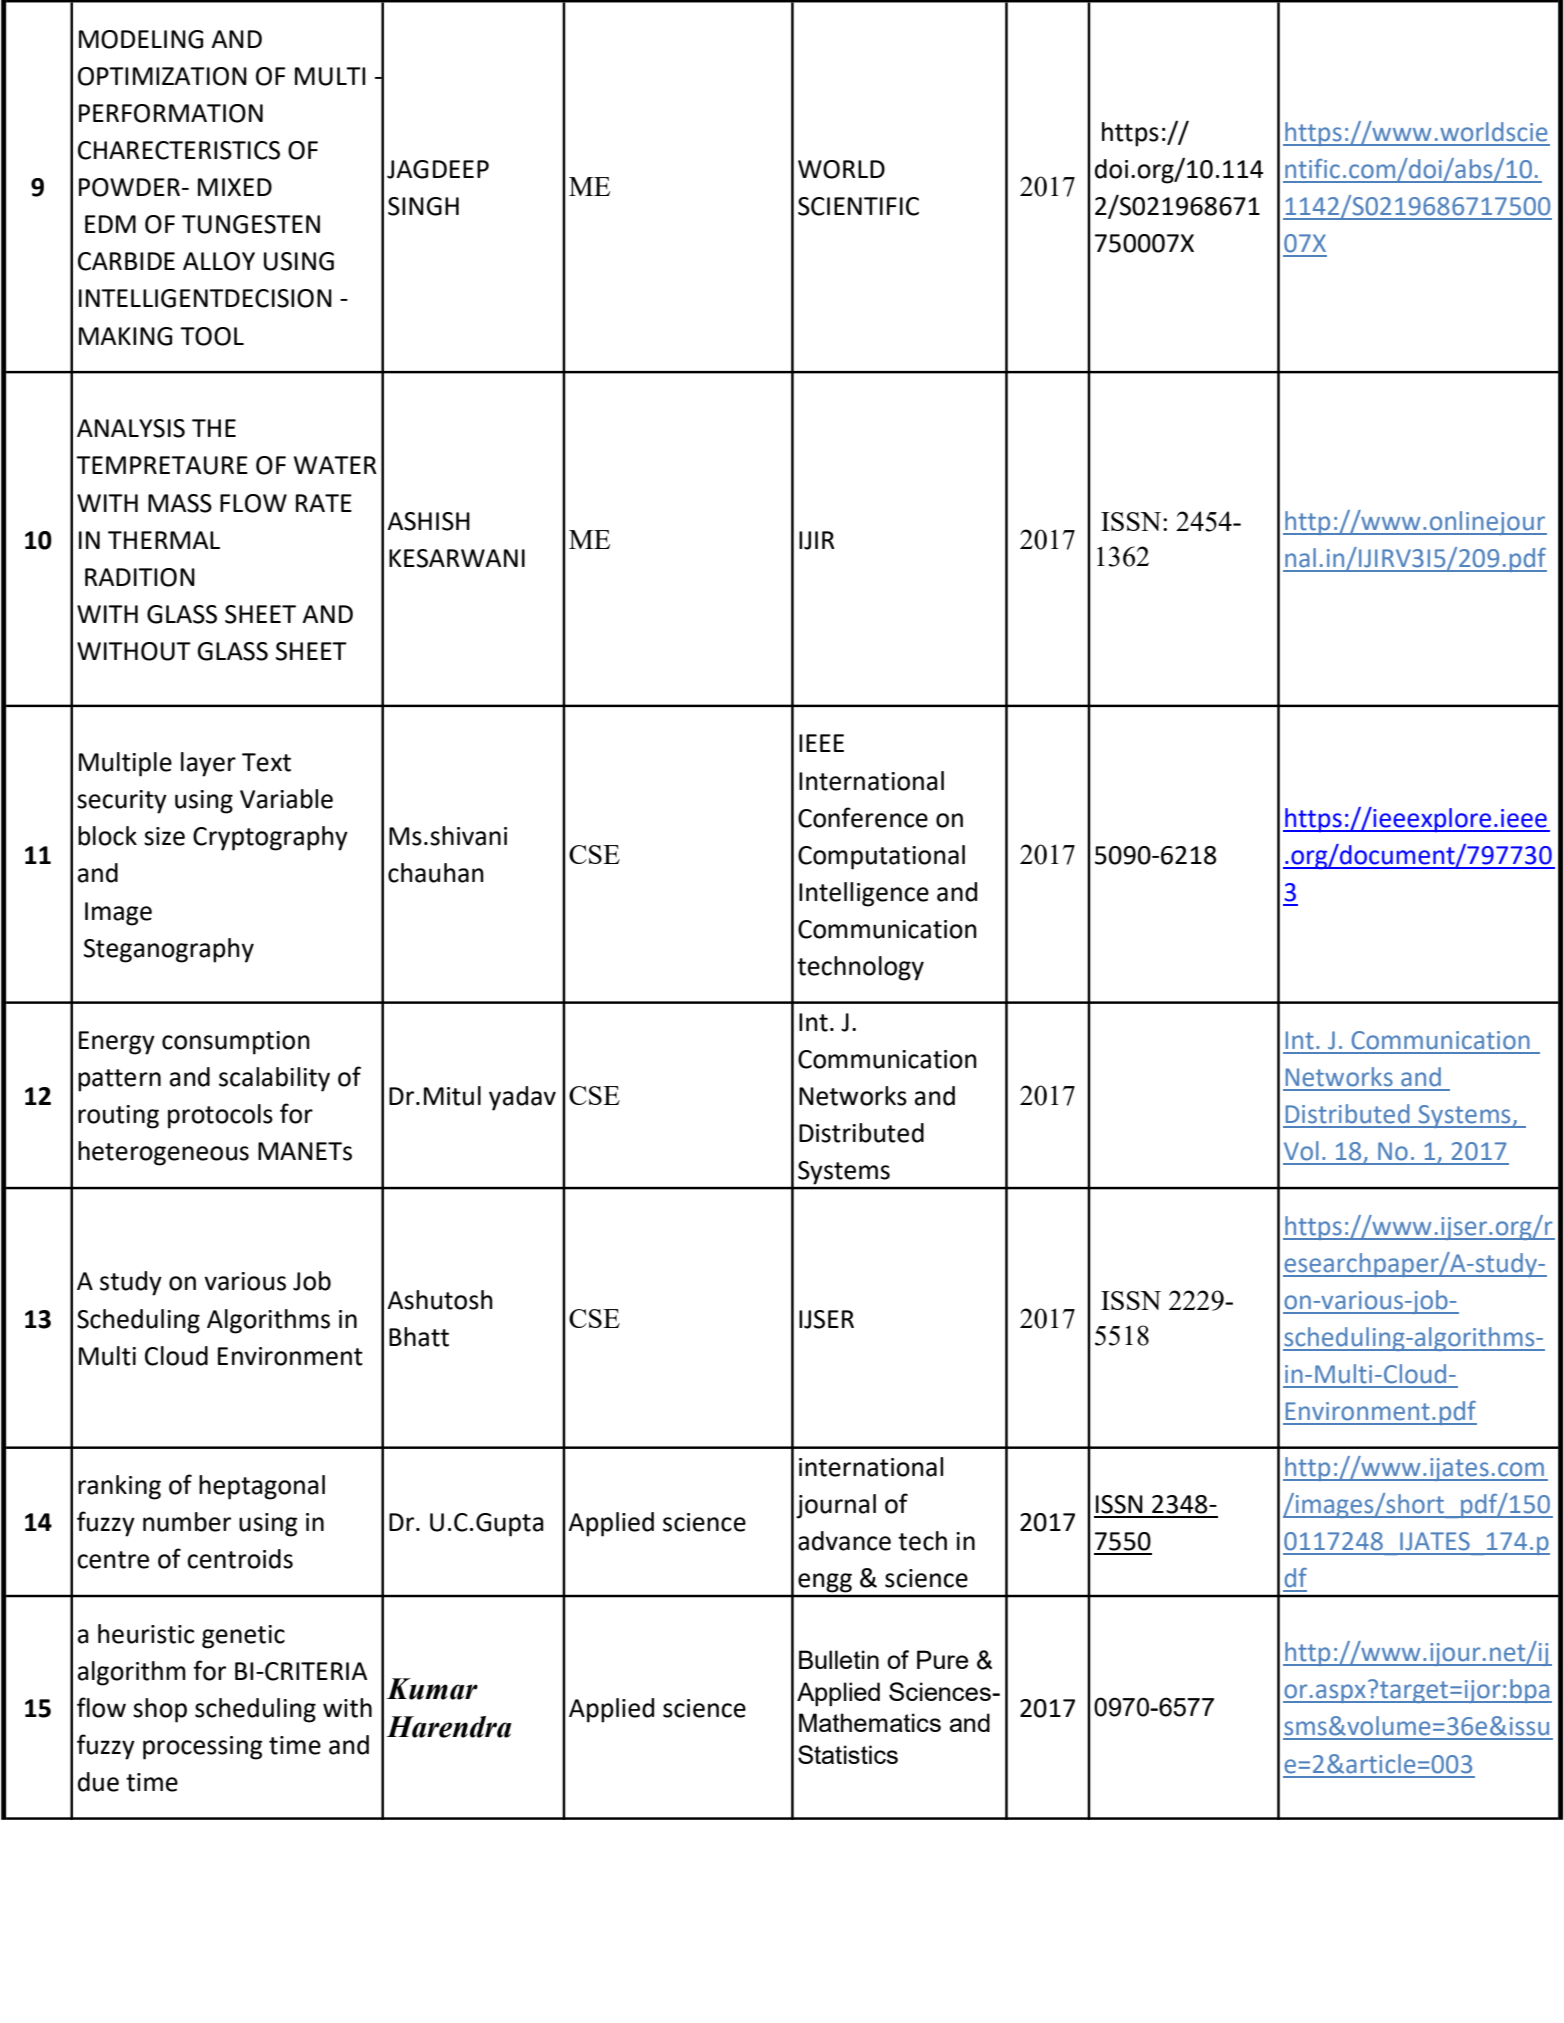 The image size is (1564, 2023). Describe the element at coordinates (864, 894) in the document. I see `Intelligence` at that location.
